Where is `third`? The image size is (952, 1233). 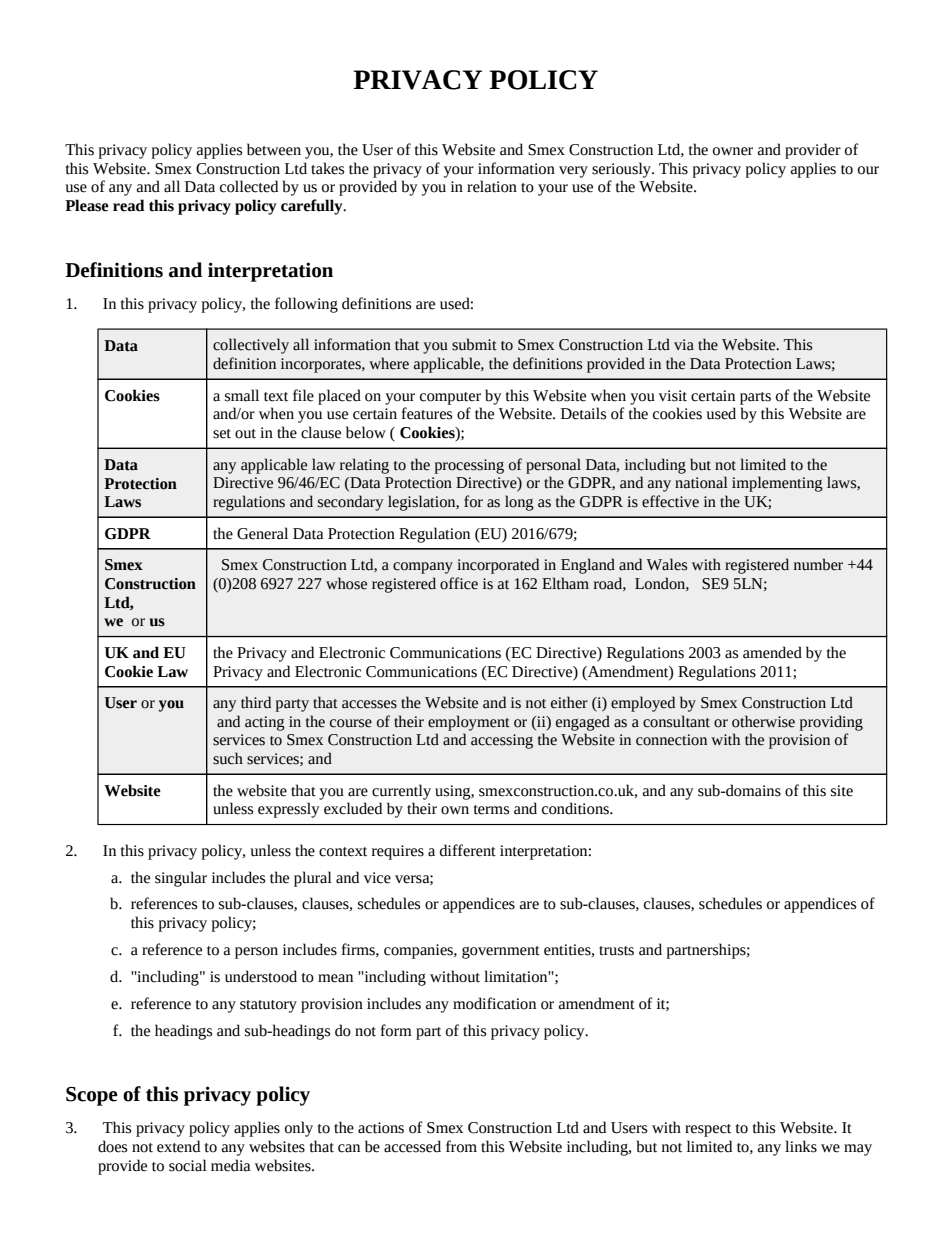 third is located at coordinates (256, 702).
